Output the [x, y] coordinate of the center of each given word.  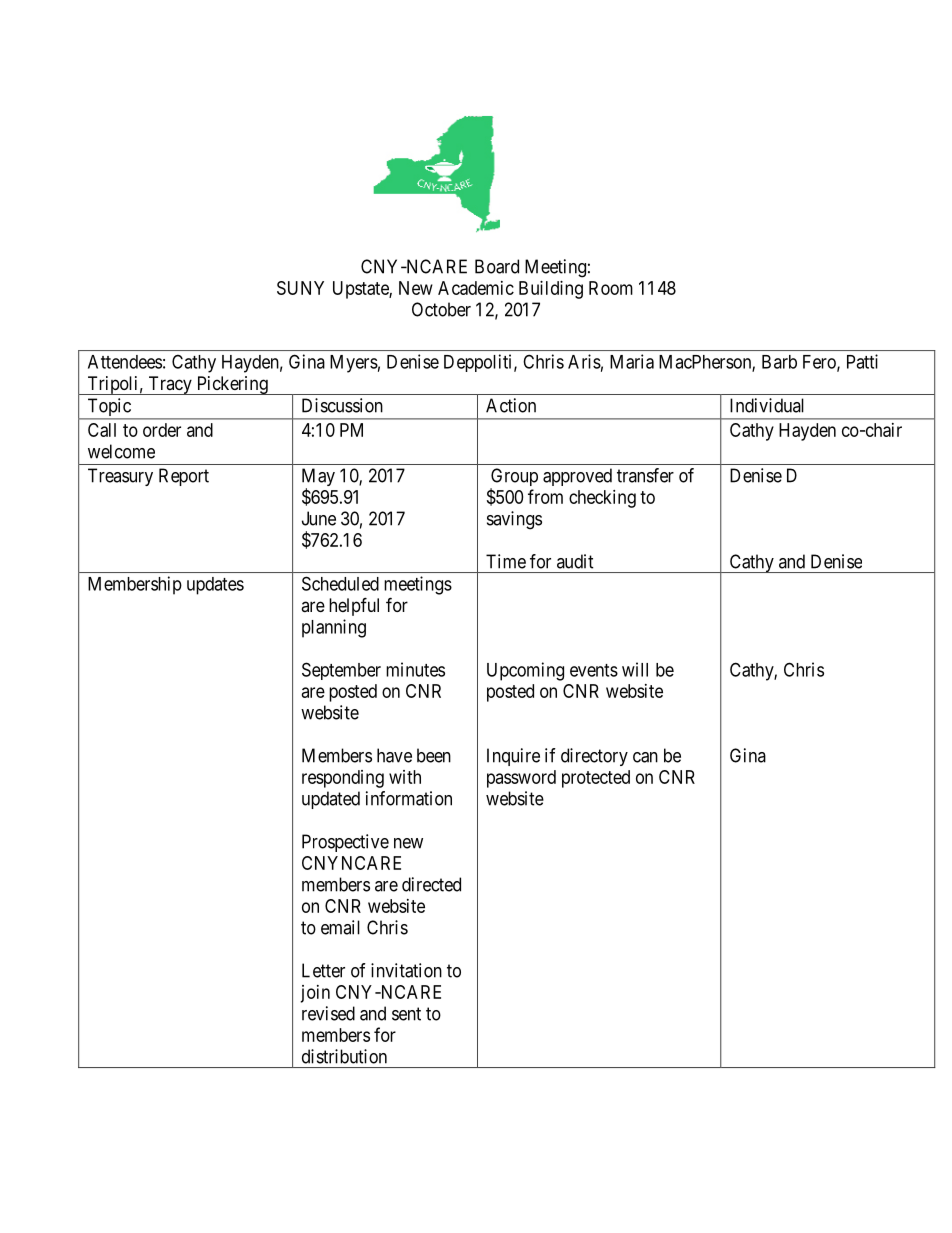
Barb [779, 362]
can [645, 757]
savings [514, 520]
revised [328, 1013]
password [521, 779]
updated [331, 800]
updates [215, 586]
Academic [476, 288]
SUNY [300, 288]
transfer [645, 475]
